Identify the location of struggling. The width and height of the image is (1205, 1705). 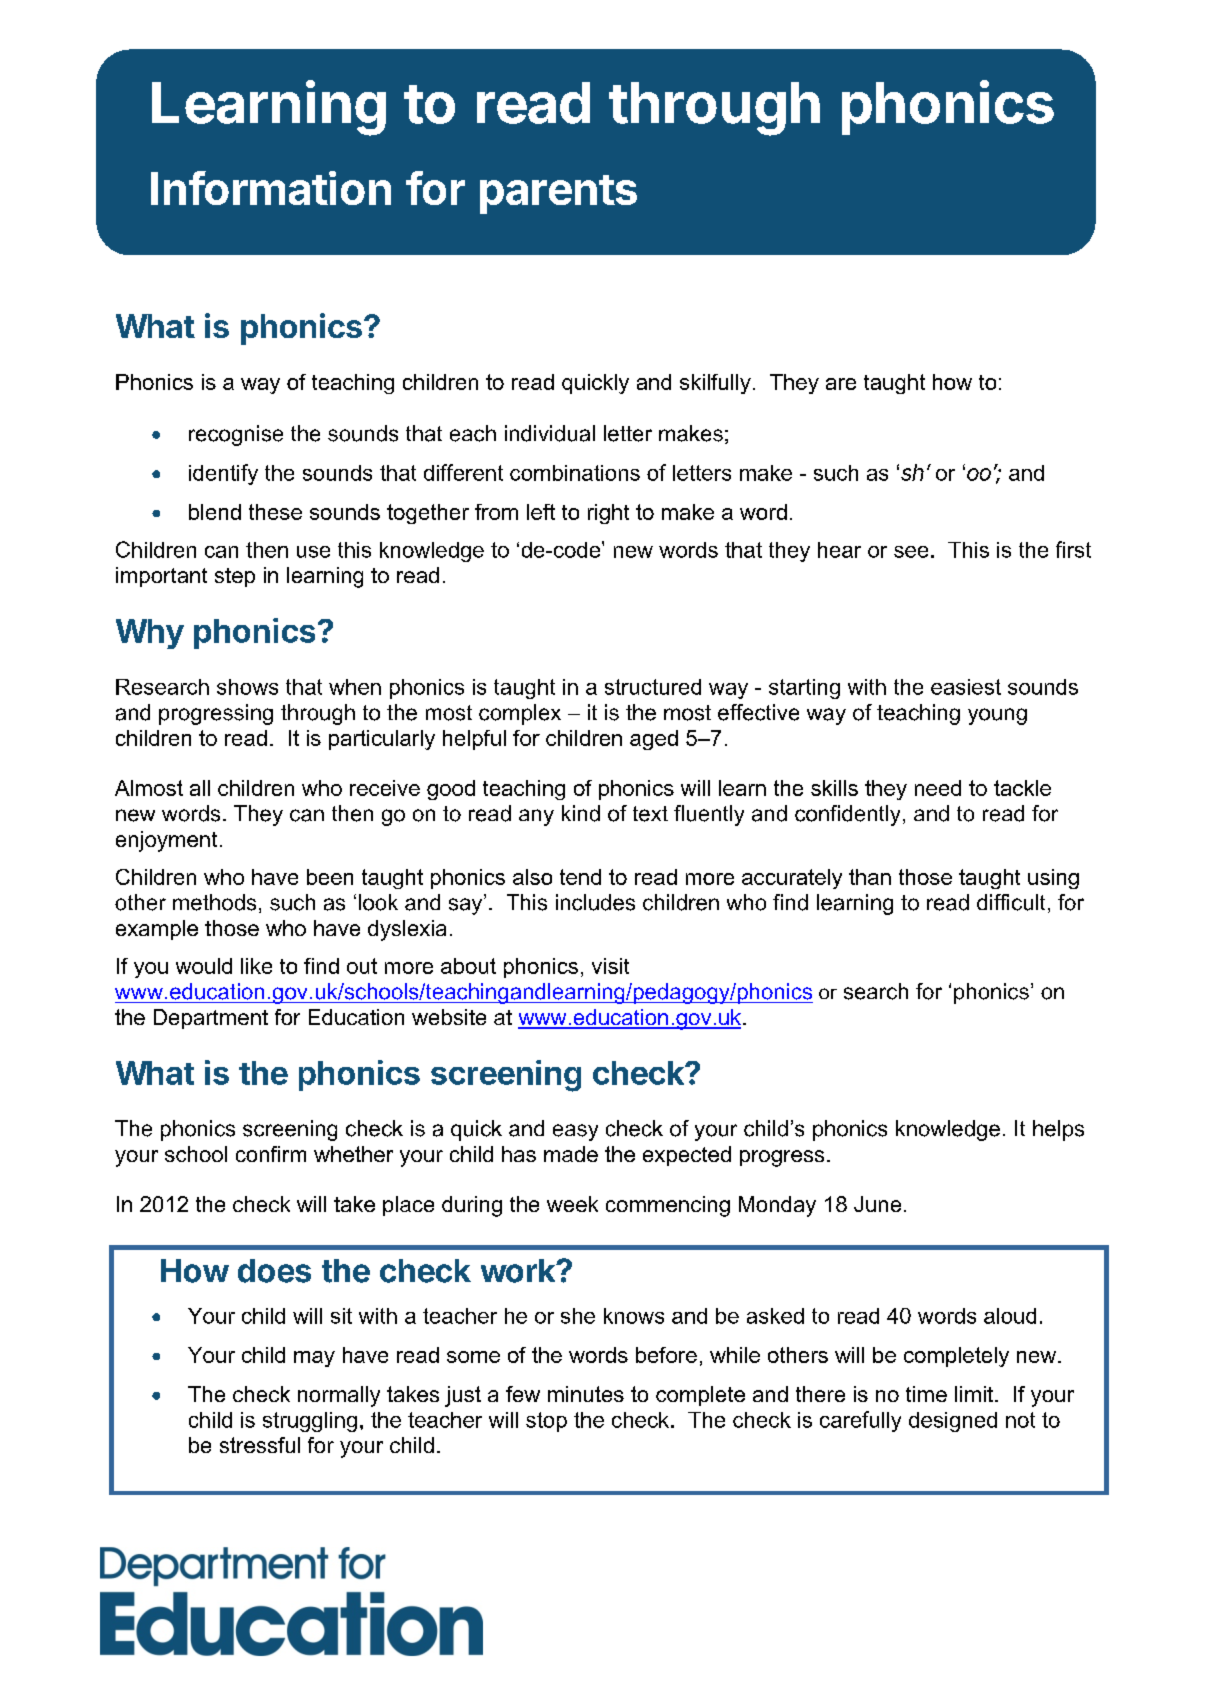
(310, 1422).
